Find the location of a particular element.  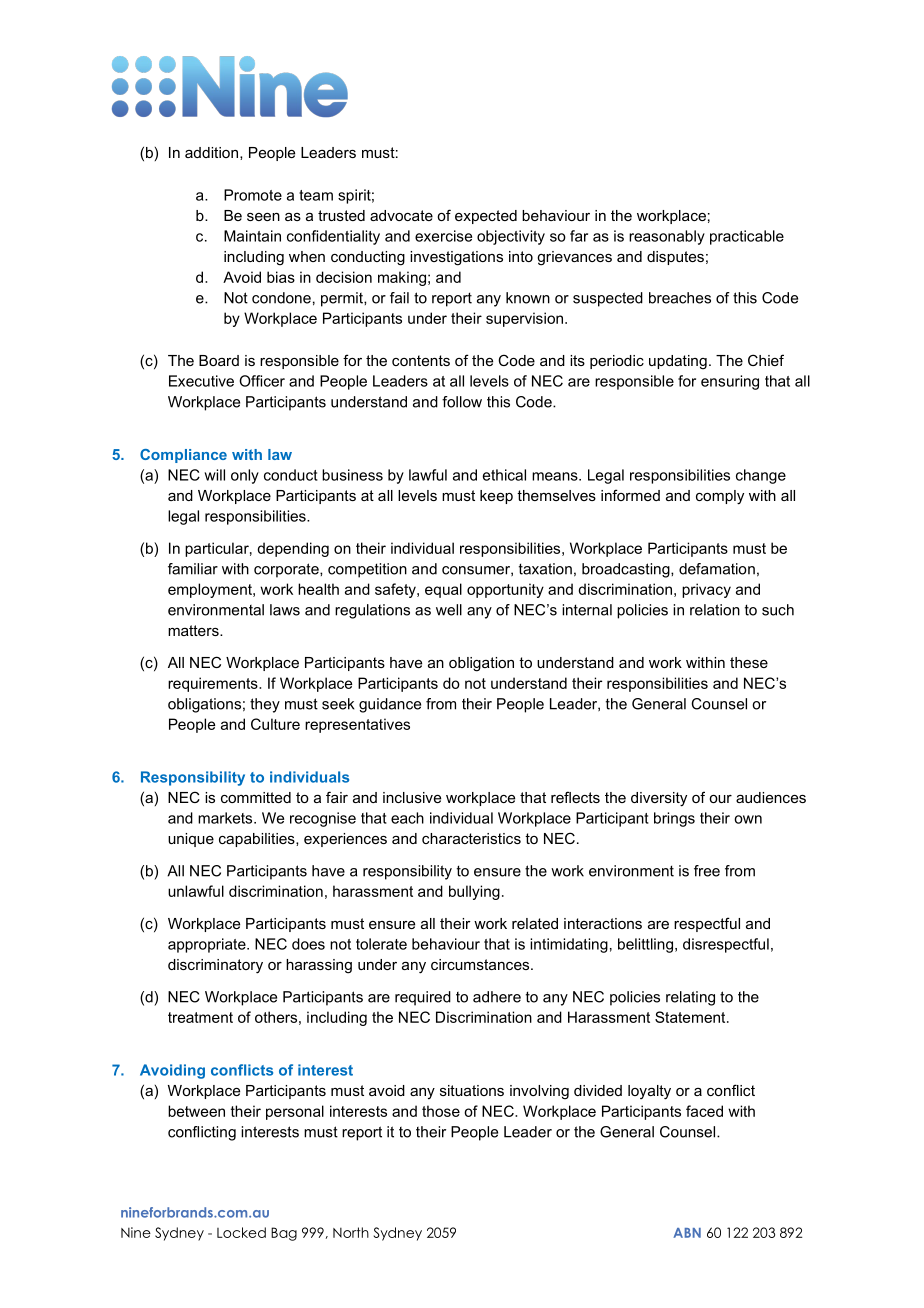

Locked is located at coordinates (241, 1232).
